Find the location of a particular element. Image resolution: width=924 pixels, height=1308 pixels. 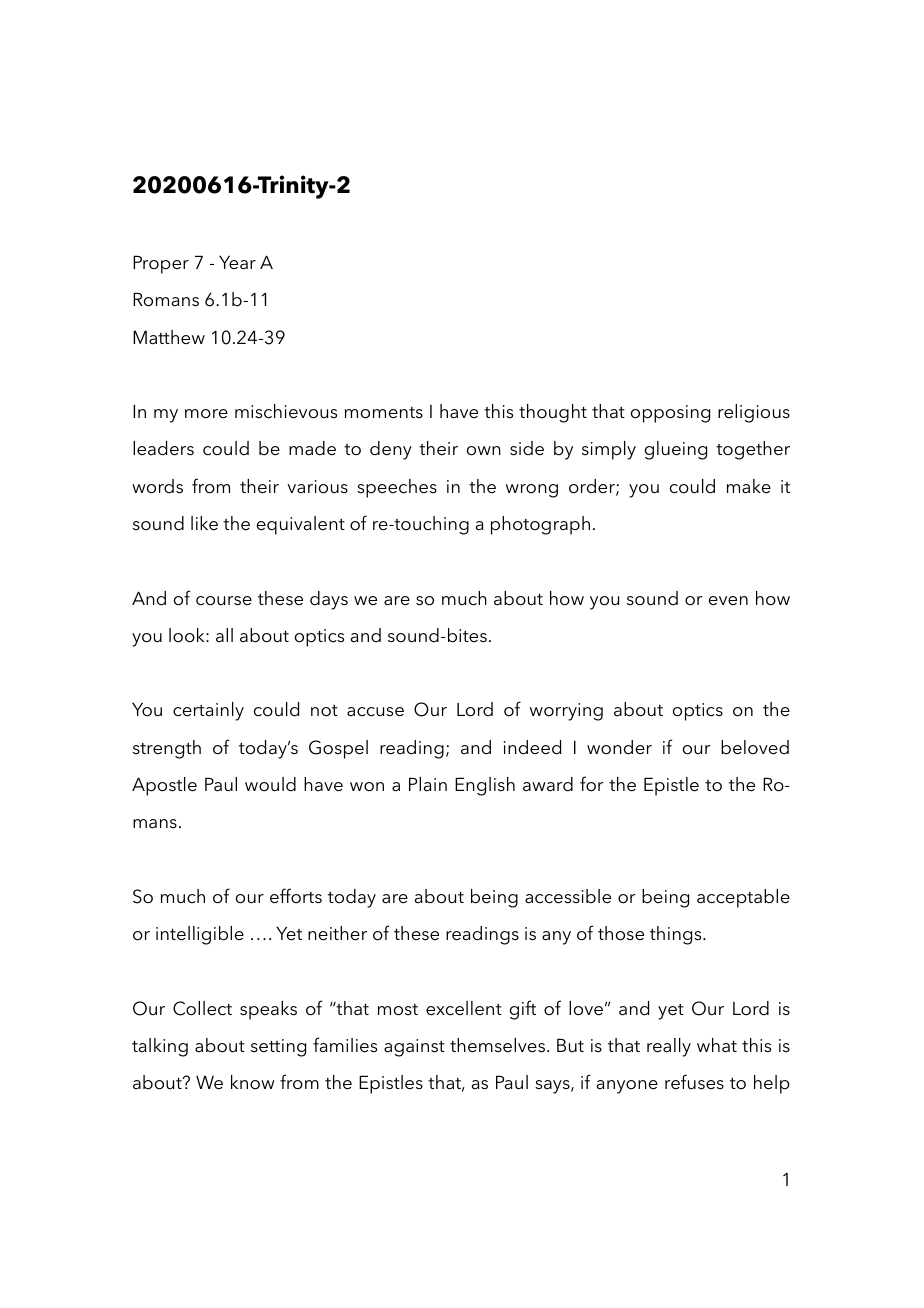

even is located at coordinates (728, 601).
